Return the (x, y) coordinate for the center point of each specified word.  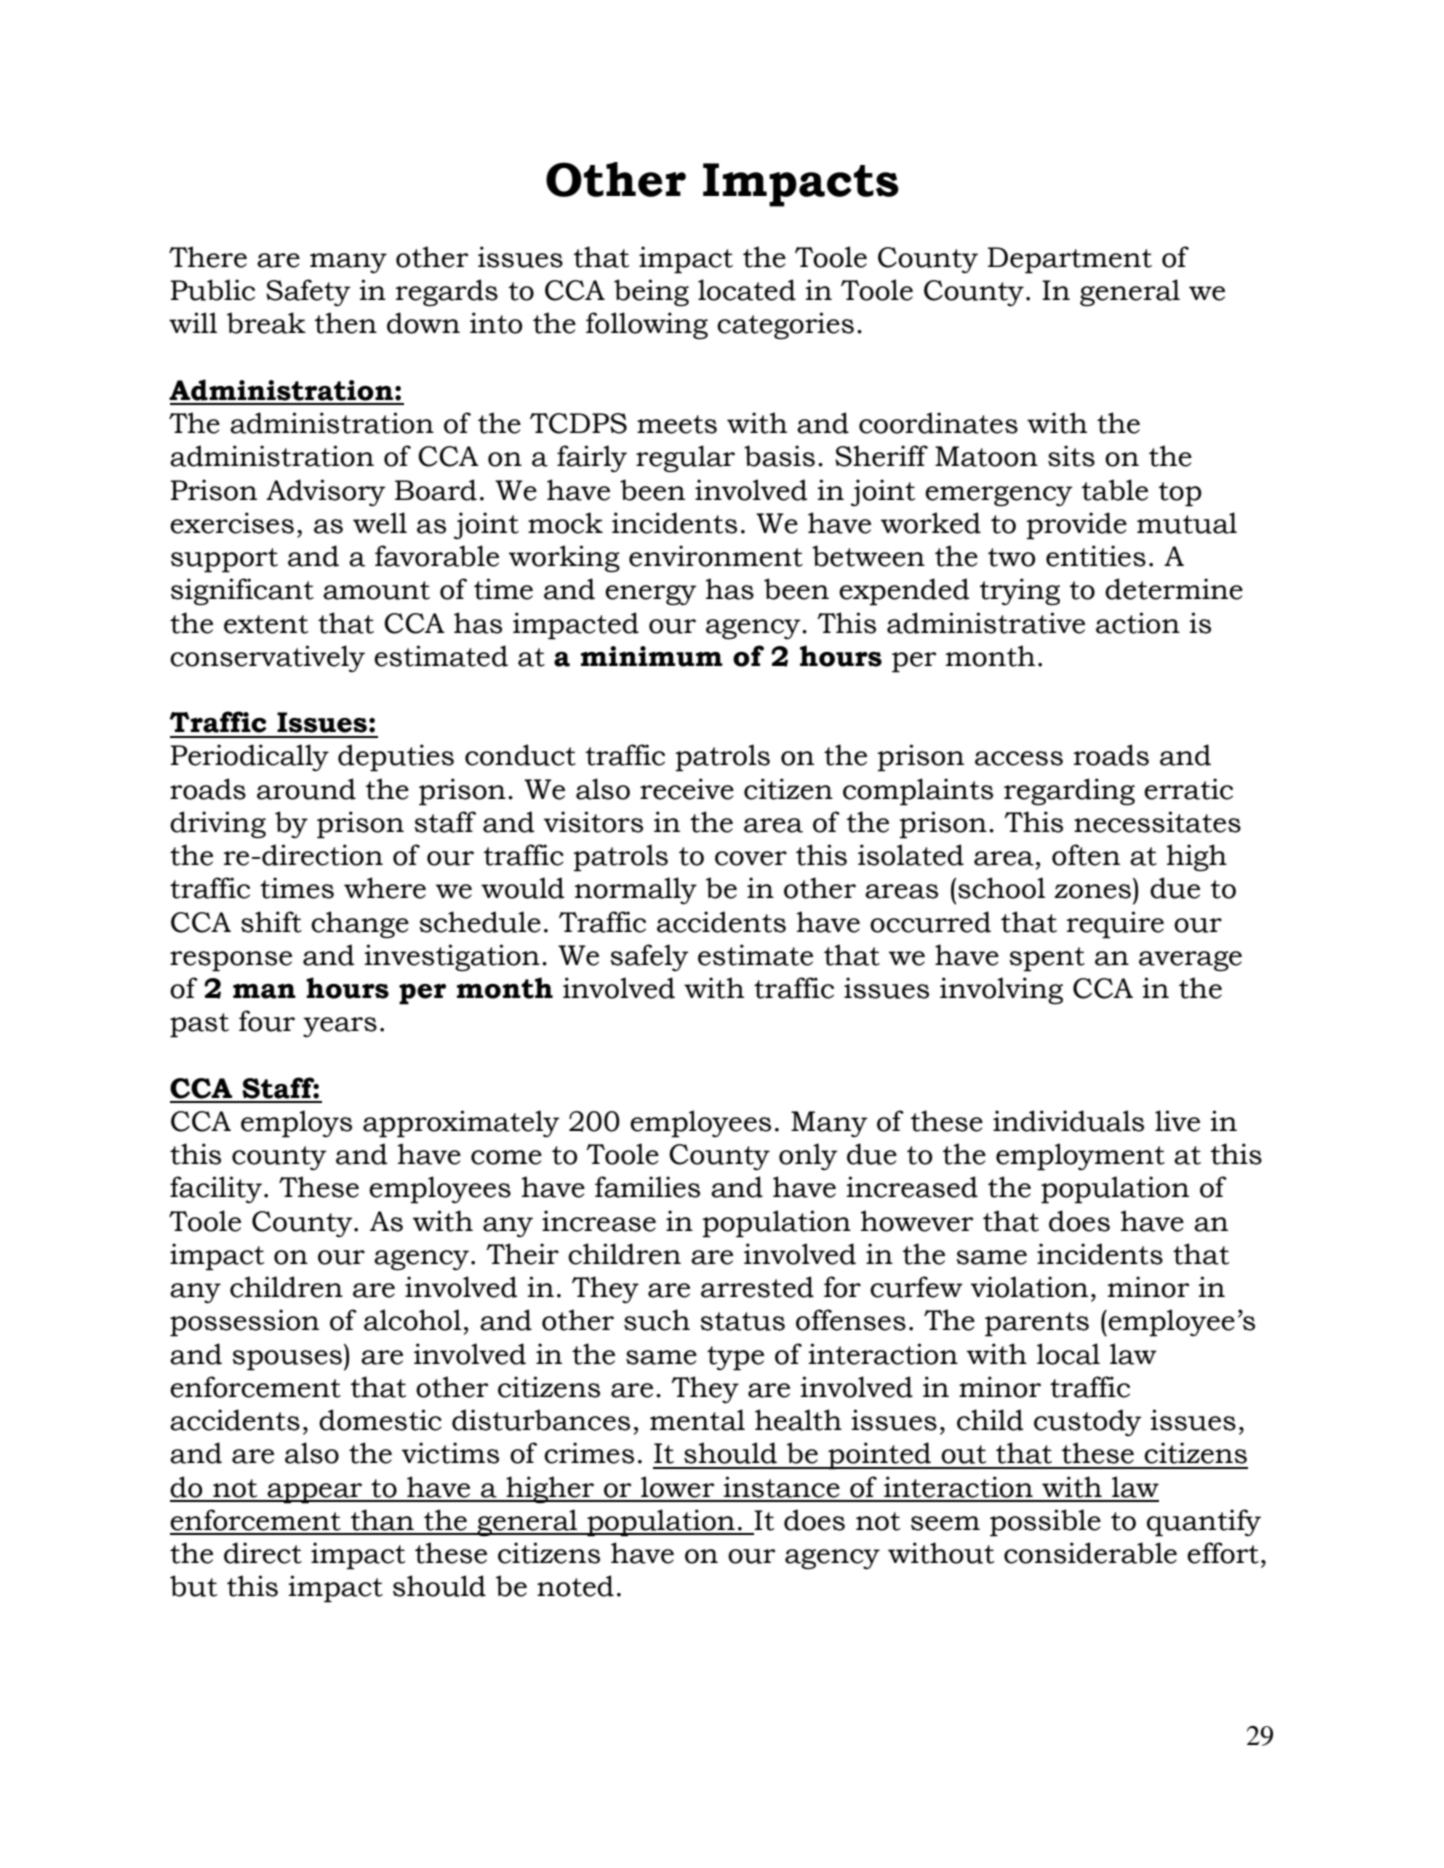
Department (1070, 260)
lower (677, 1487)
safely (649, 957)
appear (314, 1493)
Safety (308, 292)
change (360, 925)
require (1115, 925)
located (747, 290)
